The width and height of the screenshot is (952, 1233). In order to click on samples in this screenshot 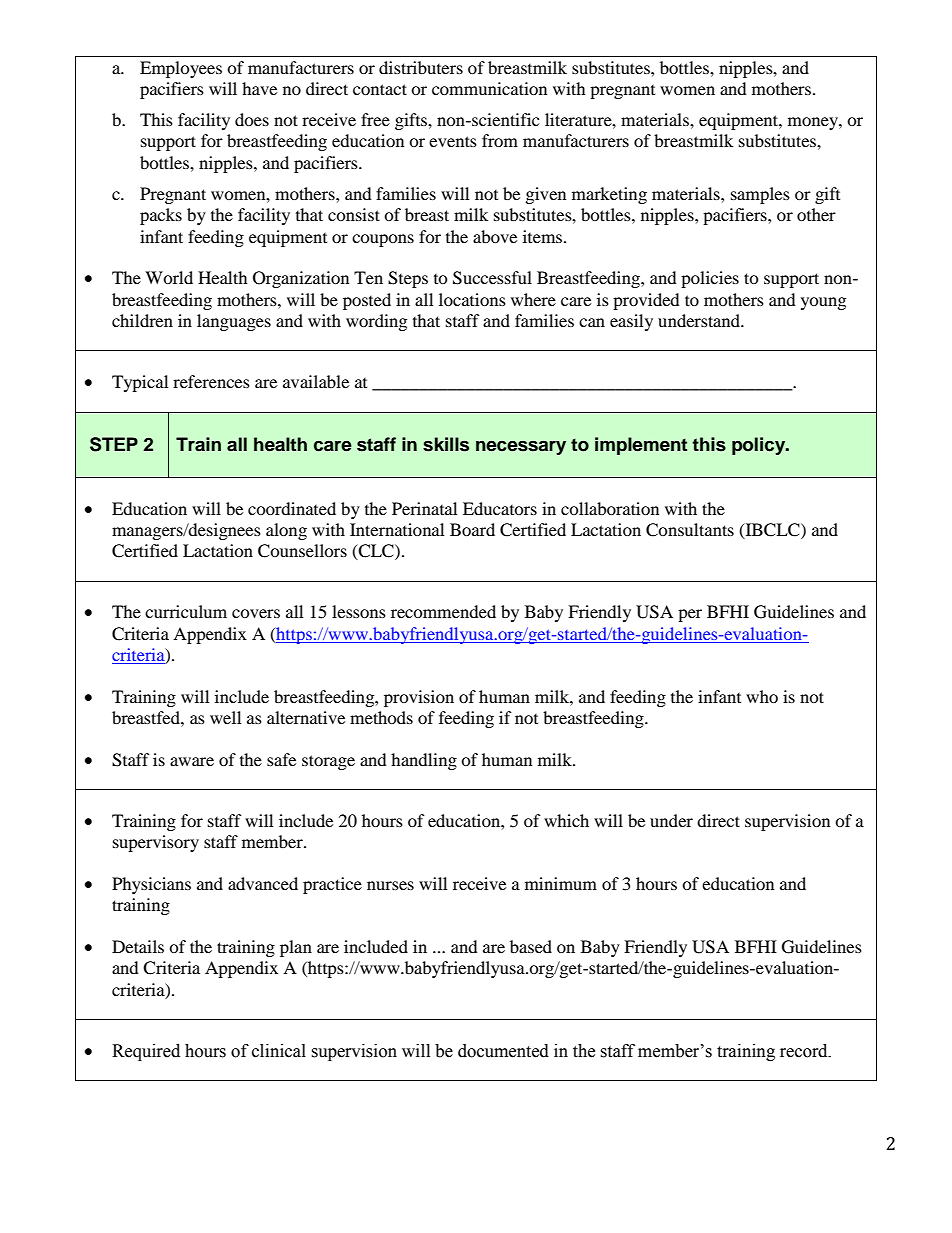, I will do `click(760, 195)`.
